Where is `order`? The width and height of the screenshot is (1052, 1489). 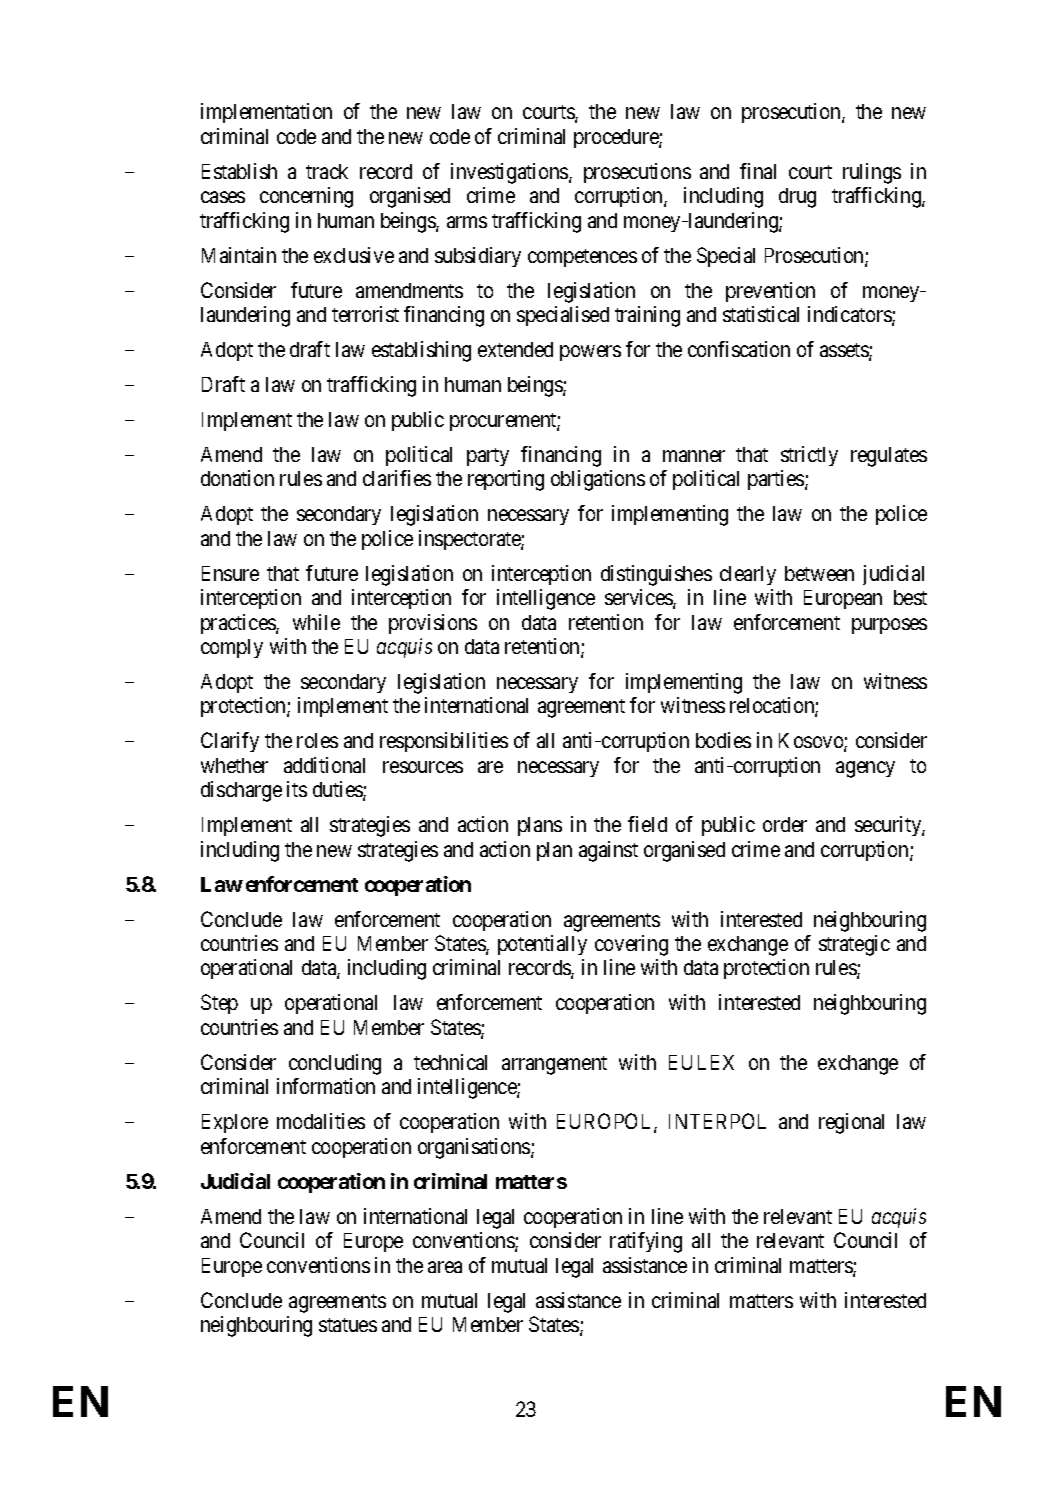 order is located at coordinates (785, 824).
